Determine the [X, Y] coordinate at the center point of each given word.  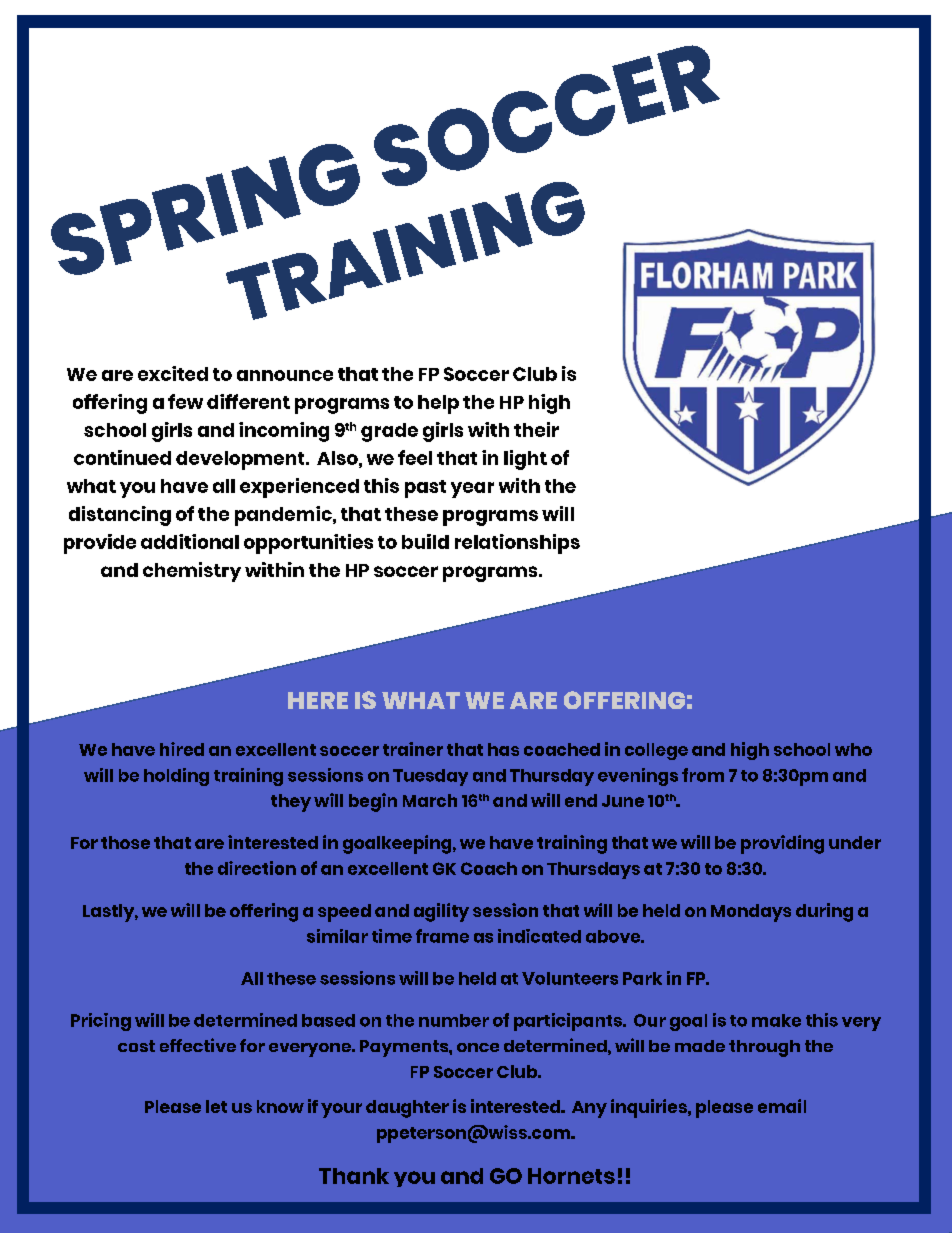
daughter [407, 1109]
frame [442, 936]
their [536, 429]
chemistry [192, 572]
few [185, 401]
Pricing [101, 1022]
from [703, 775]
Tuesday [430, 777]
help [438, 404]
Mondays [751, 913]
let [216, 1106]
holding [176, 777]
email [782, 1106]
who [853, 749]
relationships [517, 544]
